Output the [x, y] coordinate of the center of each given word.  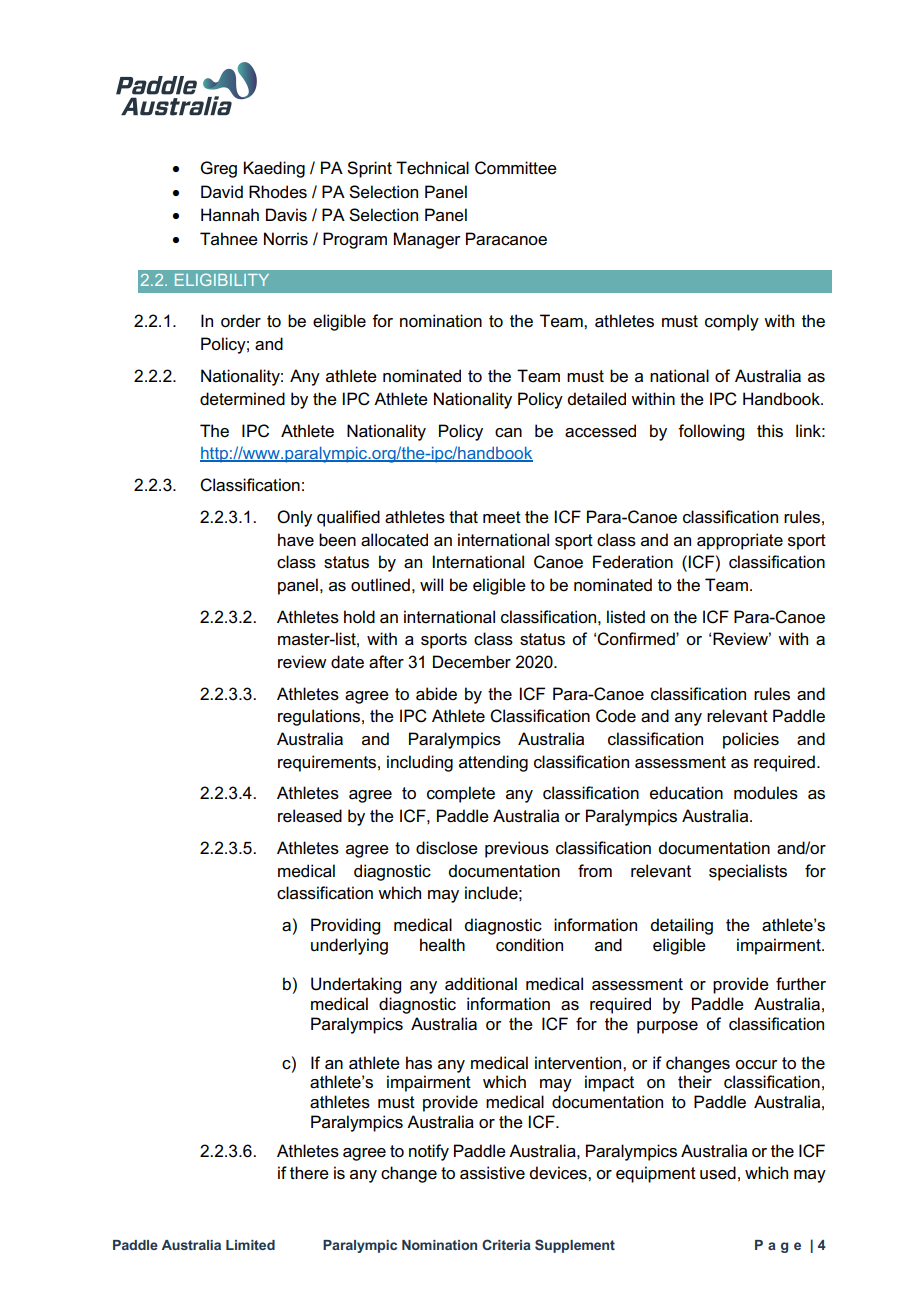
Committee [516, 168]
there [309, 1173]
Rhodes [278, 192]
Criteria [506, 1244]
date [347, 662]
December [472, 662]
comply [732, 322]
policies [751, 740]
